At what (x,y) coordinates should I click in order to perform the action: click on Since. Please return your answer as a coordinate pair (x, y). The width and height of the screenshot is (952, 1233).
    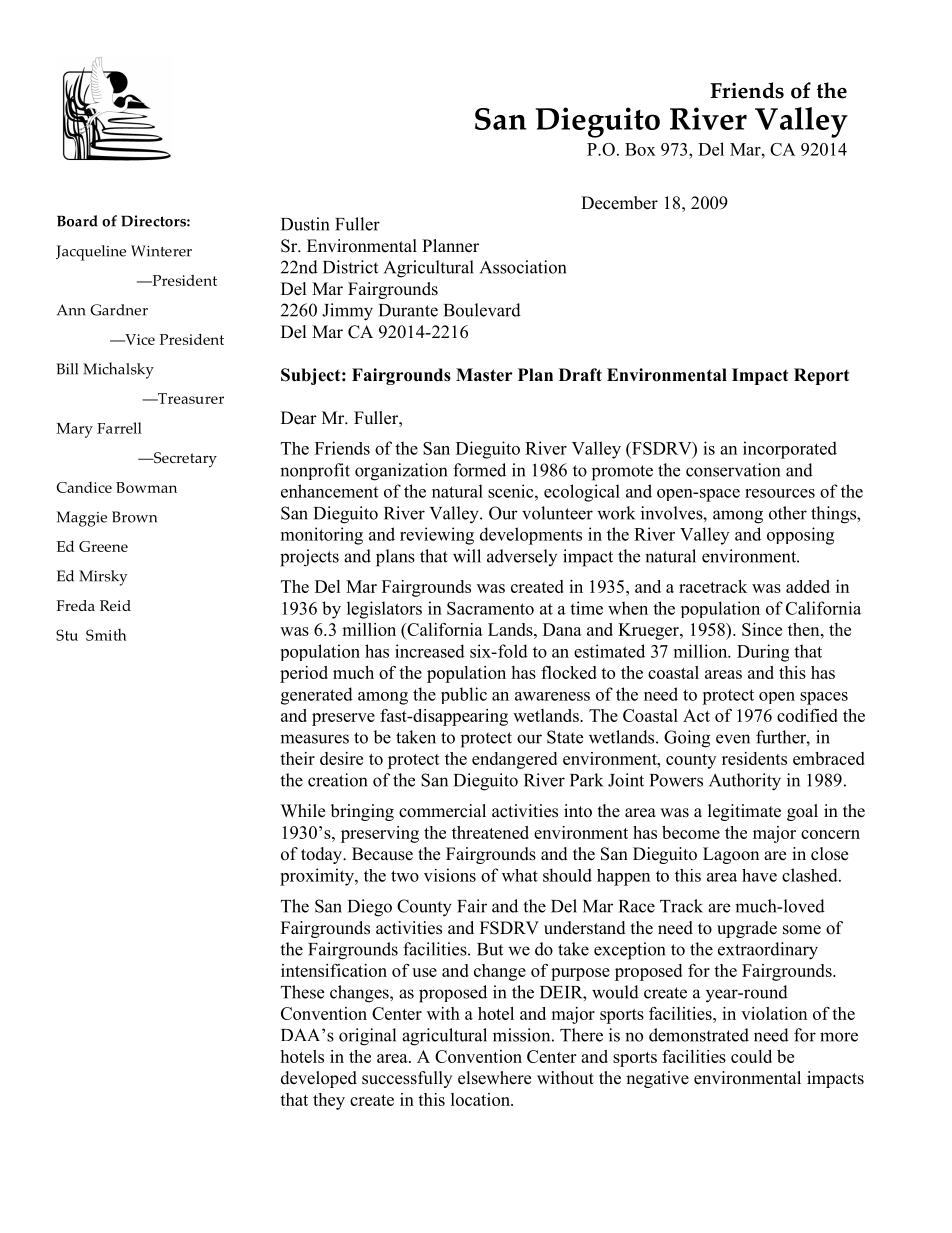
    Looking at the image, I should click on (762, 629).
